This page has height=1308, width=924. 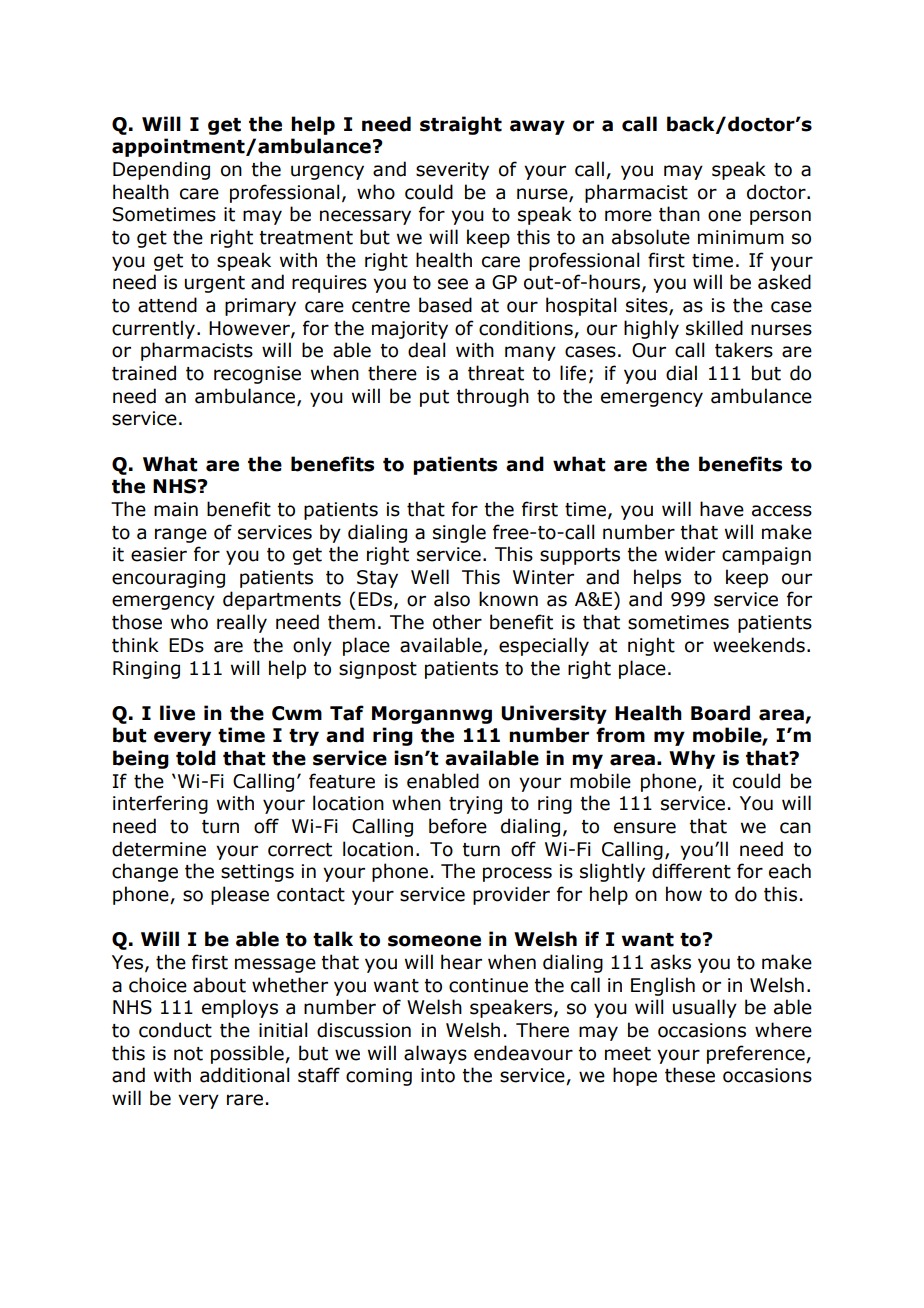 I want to click on Depending, so click(x=161, y=170).
